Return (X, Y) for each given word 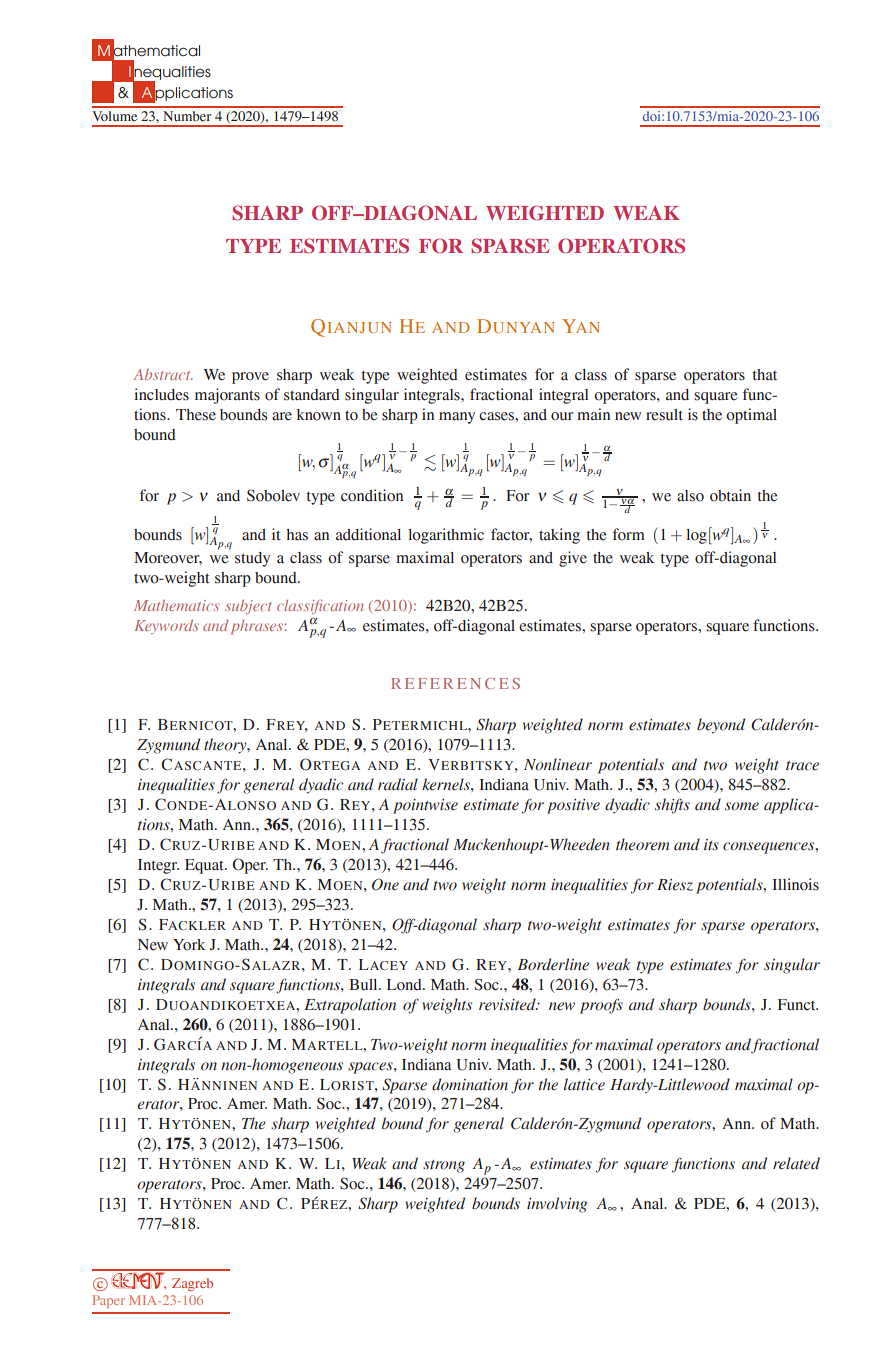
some (742, 806)
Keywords (167, 626)
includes (161, 394)
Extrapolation (350, 1006)
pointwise (425, 806)
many (457, 418)
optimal (751, 416)
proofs (601, 1006)
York (189, 945)
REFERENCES (455, 683)
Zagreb (192, 1284)
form (629, 534)
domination (470, 1084)
